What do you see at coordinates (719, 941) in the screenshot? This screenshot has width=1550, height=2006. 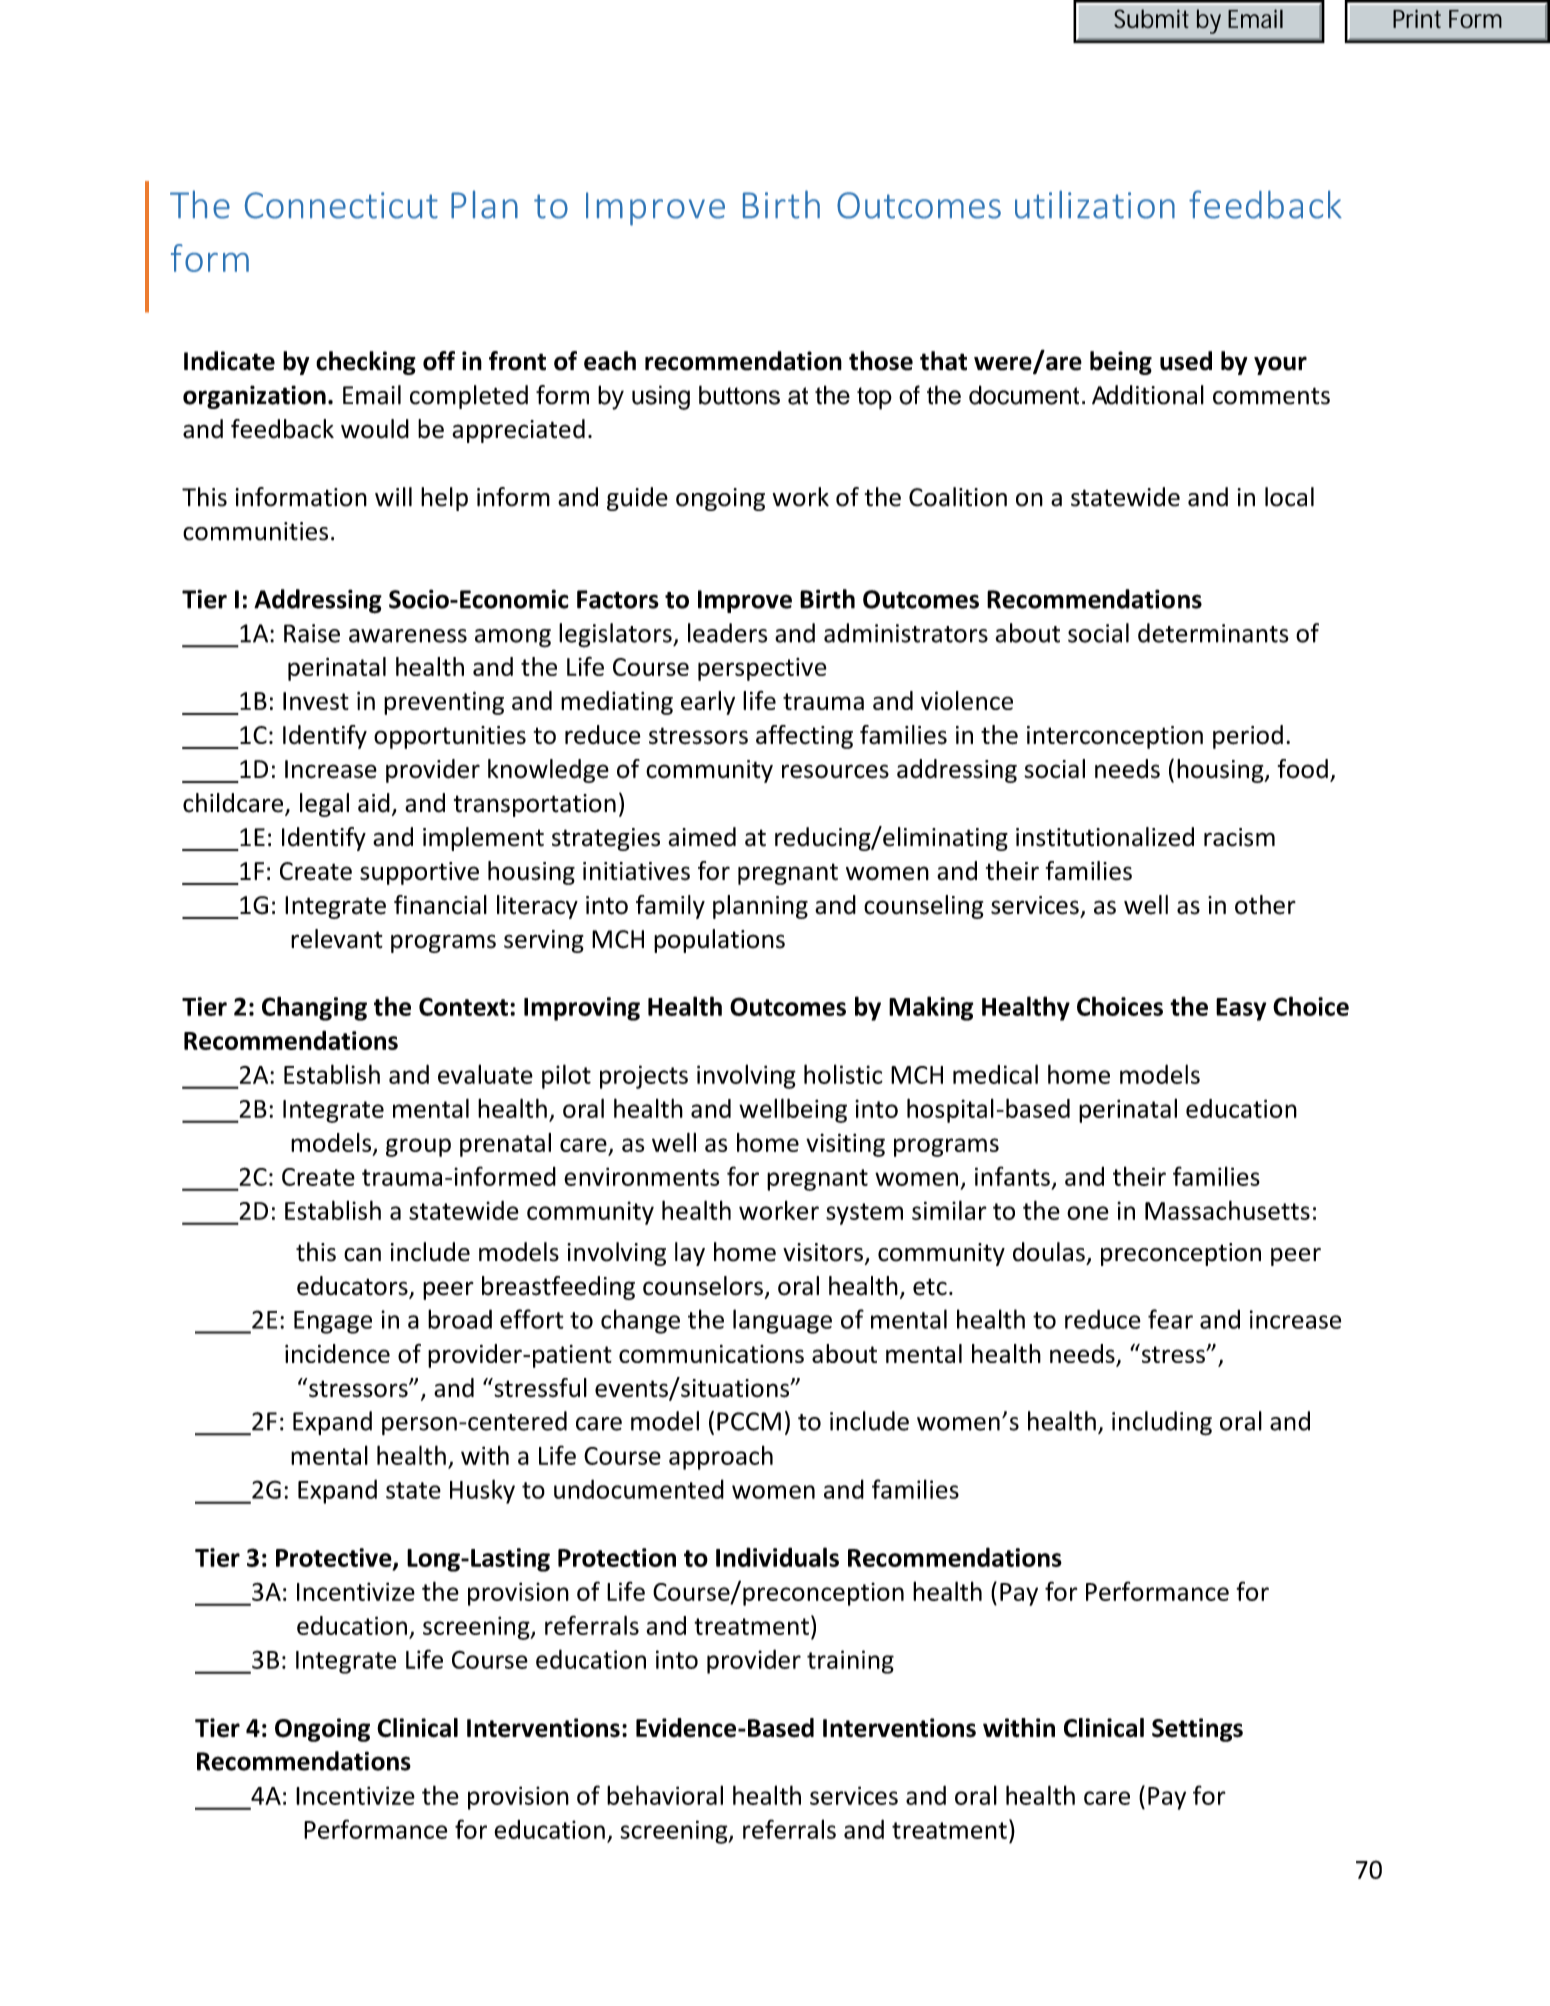 I see `populations` at bounding box center [719, 941].
